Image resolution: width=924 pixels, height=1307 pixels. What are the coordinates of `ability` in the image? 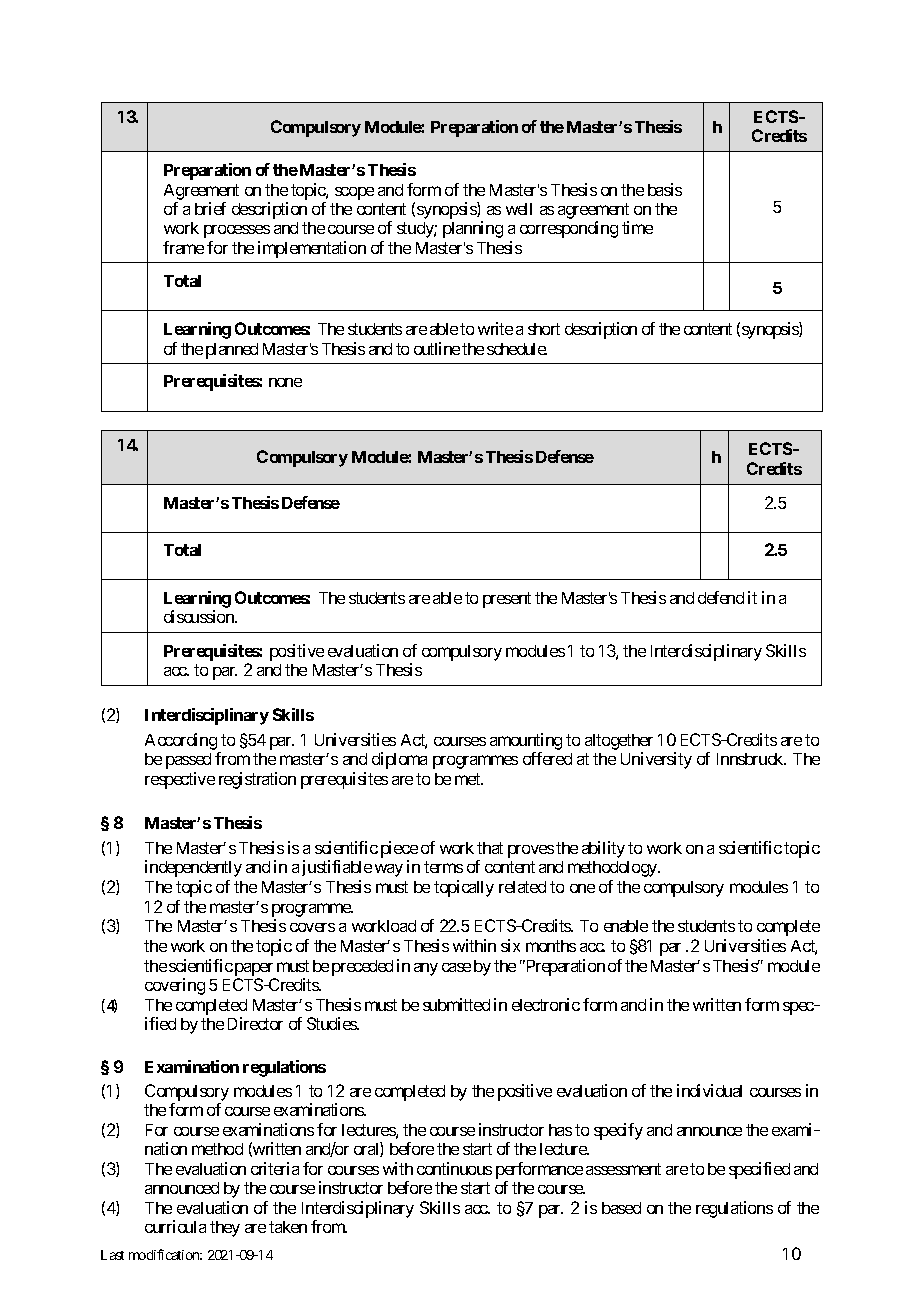 It's located at (603, 849).
